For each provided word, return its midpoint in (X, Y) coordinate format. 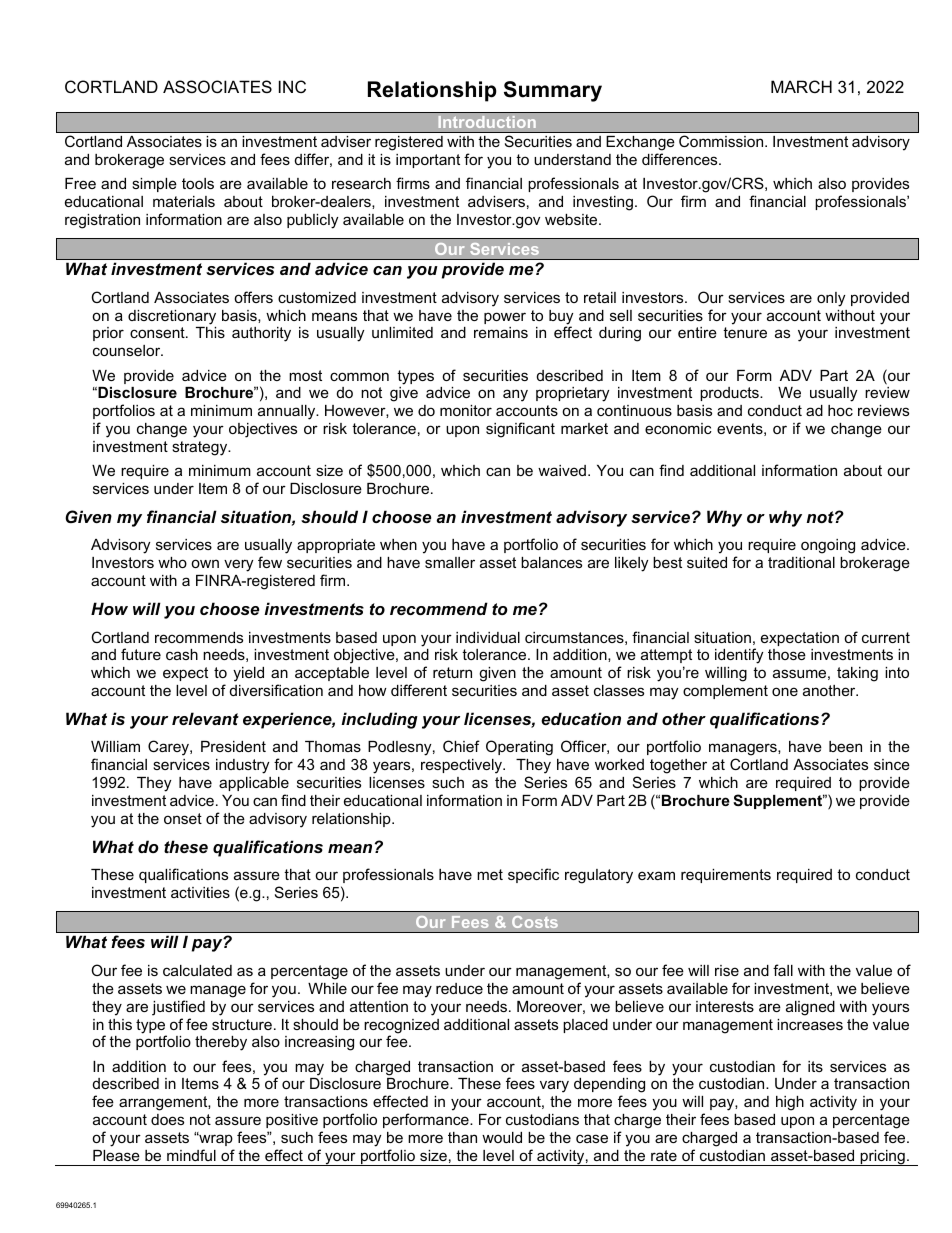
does (167, 1119)
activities (200, 892)
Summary (553, 91)
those (787, 654)
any (515, 395)
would (502, 1137)
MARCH (801, 86)
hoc (840, 410)
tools (198, 183)
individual (488, 637)
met (490, 874)
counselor (128, 350)
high (790, 1103)
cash (182, 654)
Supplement (779, 801)
